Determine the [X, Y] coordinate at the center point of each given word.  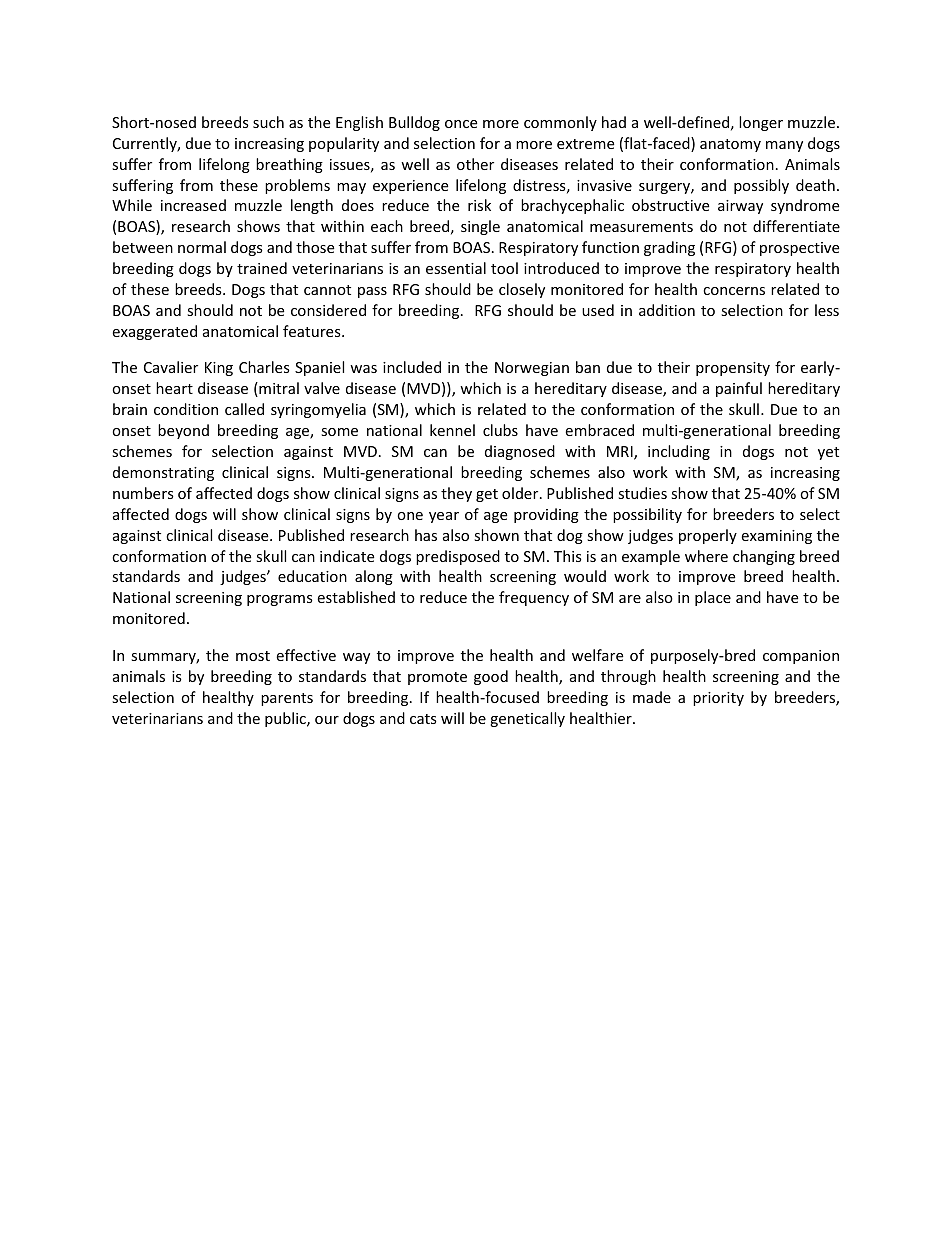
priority [718, 699]
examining [776, 537]
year [444, 517]
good [491, 677]
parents [287, 699]
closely [522, 290]
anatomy [730, 145]
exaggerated [154, 332]
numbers [143, 493]
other [475, 164]
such [268, 122]
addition [667, 310]
